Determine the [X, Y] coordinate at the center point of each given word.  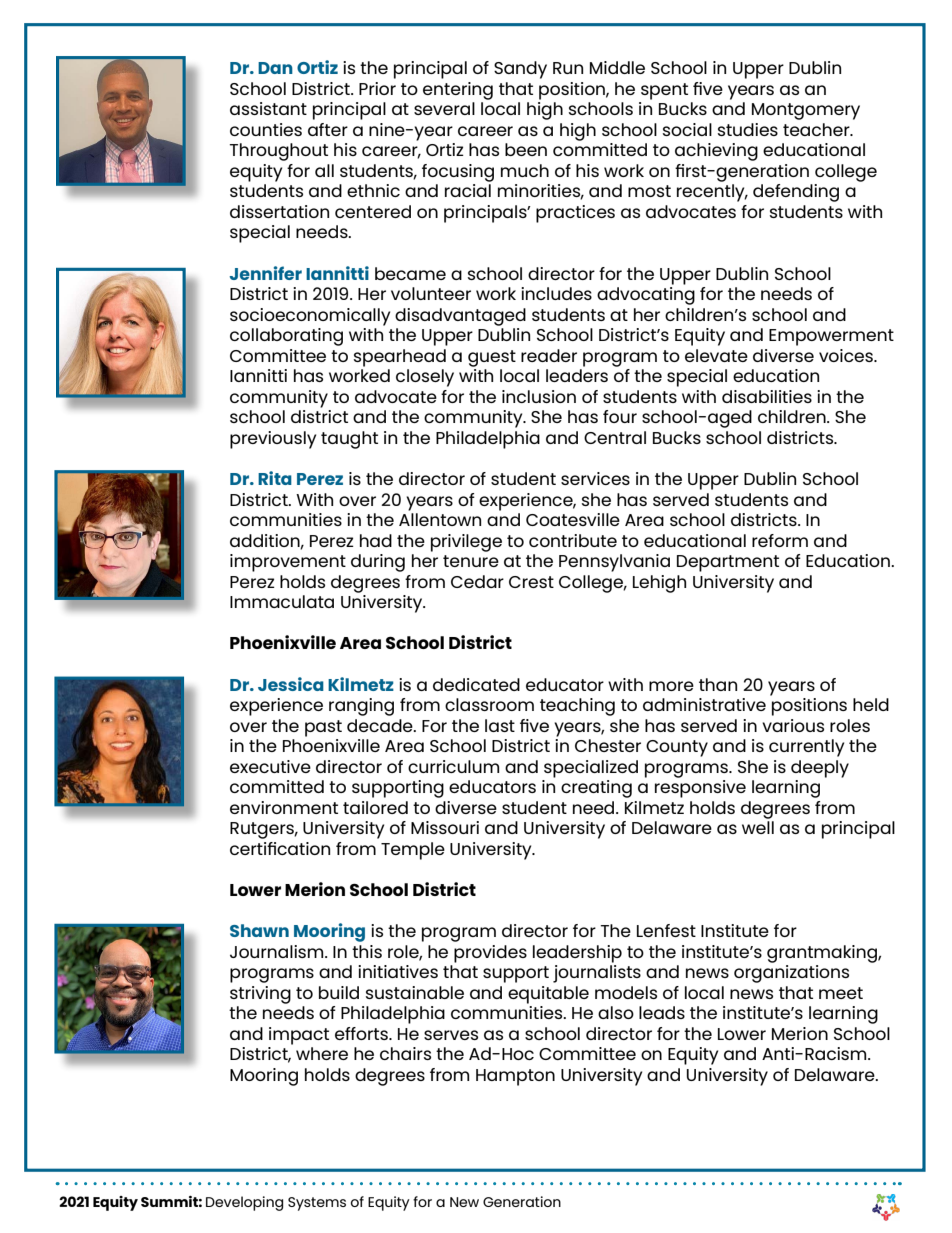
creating [596, 789]
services [595, 478]
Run [568, 68]
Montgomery [806, 111]
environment [284, 807]
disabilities [767, 396]
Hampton [515, 1077]
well [758, 827]
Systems [317, 1204]
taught [349, 440]
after [328, 129]
